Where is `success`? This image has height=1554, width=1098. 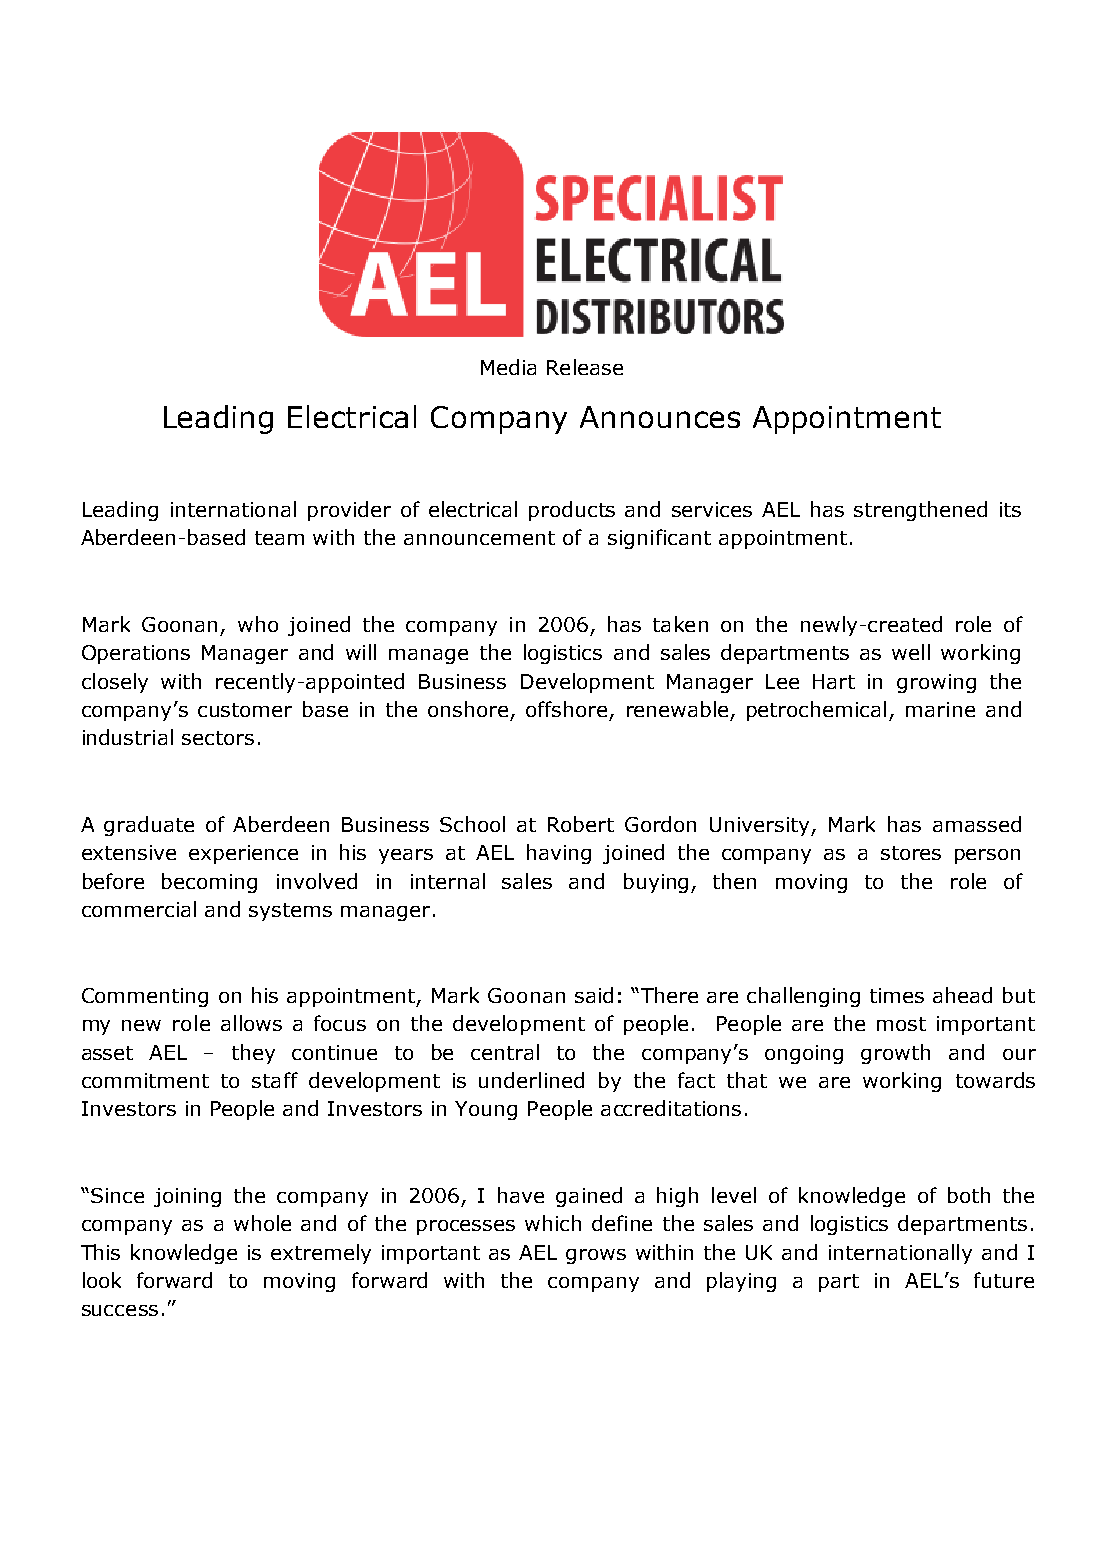 success is located at coordinates (120, 1310).
